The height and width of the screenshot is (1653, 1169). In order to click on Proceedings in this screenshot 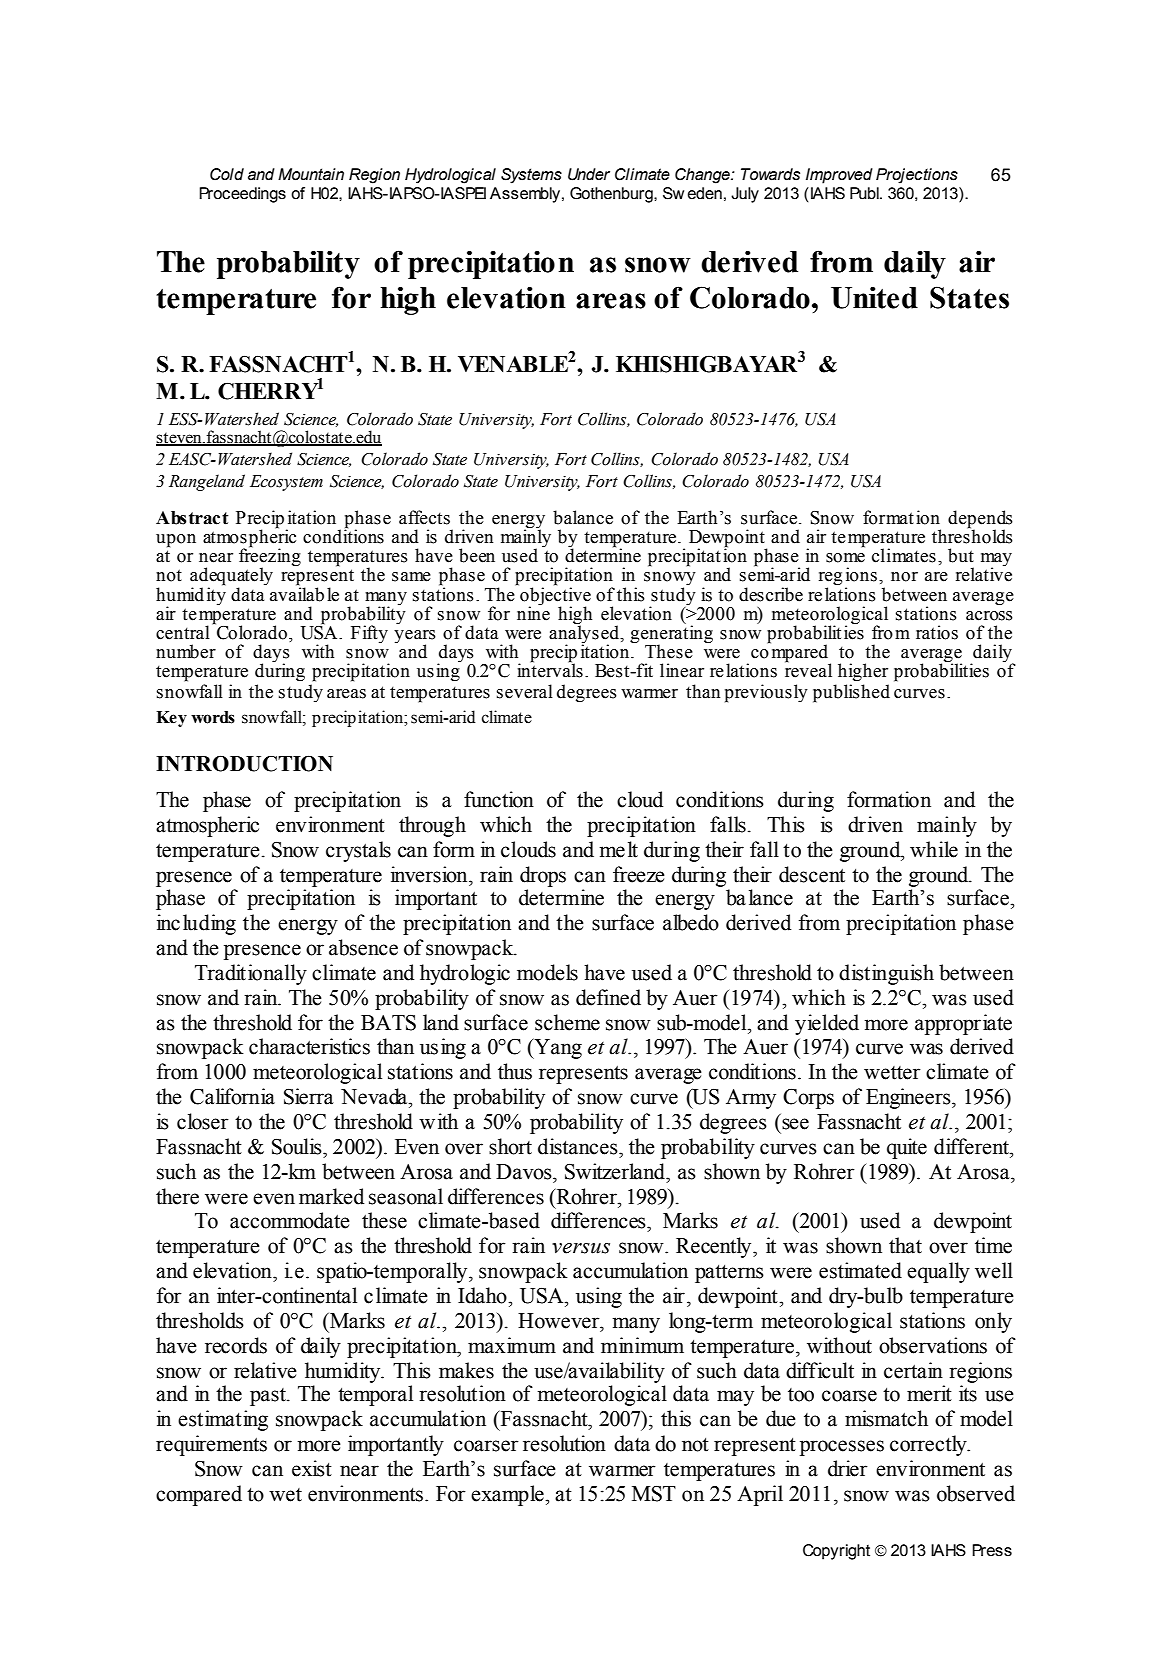, I will do `click(242, 195)`.
